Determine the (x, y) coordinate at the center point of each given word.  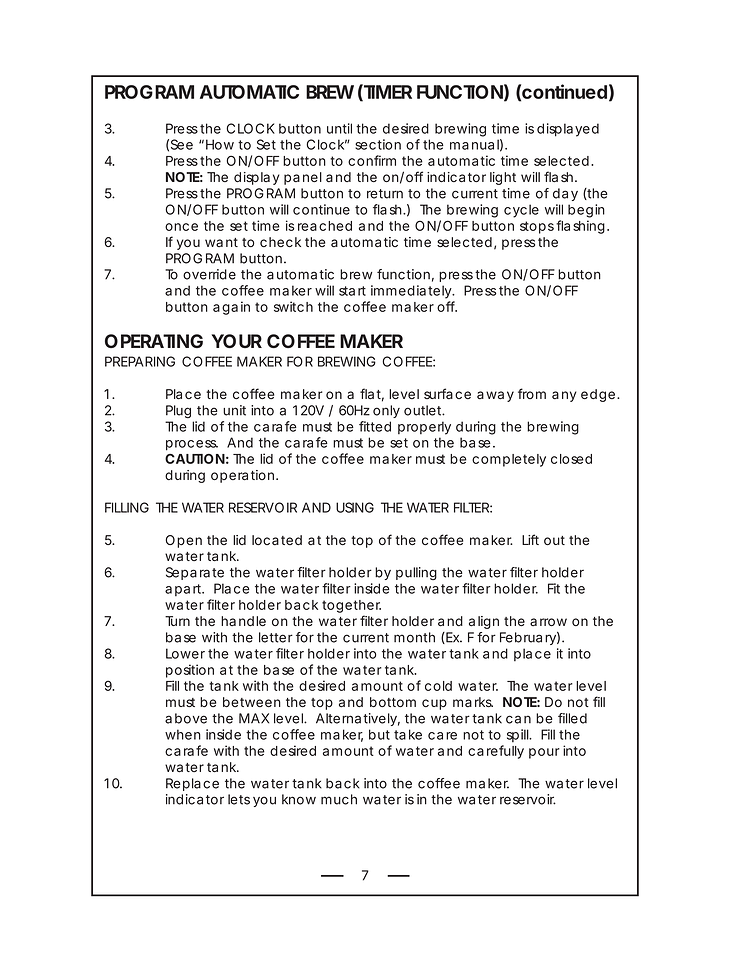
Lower (185, 653)
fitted (375, 426)
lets (239, 799)
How (220, 144)
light (503, 178)
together (351, 608)
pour (544, 753)
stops (537, 227)
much (339, 799)
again (231, 308)
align (484, 622)
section (378, 144)
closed (571, 459)
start (352, 291)
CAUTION (195, 459)
